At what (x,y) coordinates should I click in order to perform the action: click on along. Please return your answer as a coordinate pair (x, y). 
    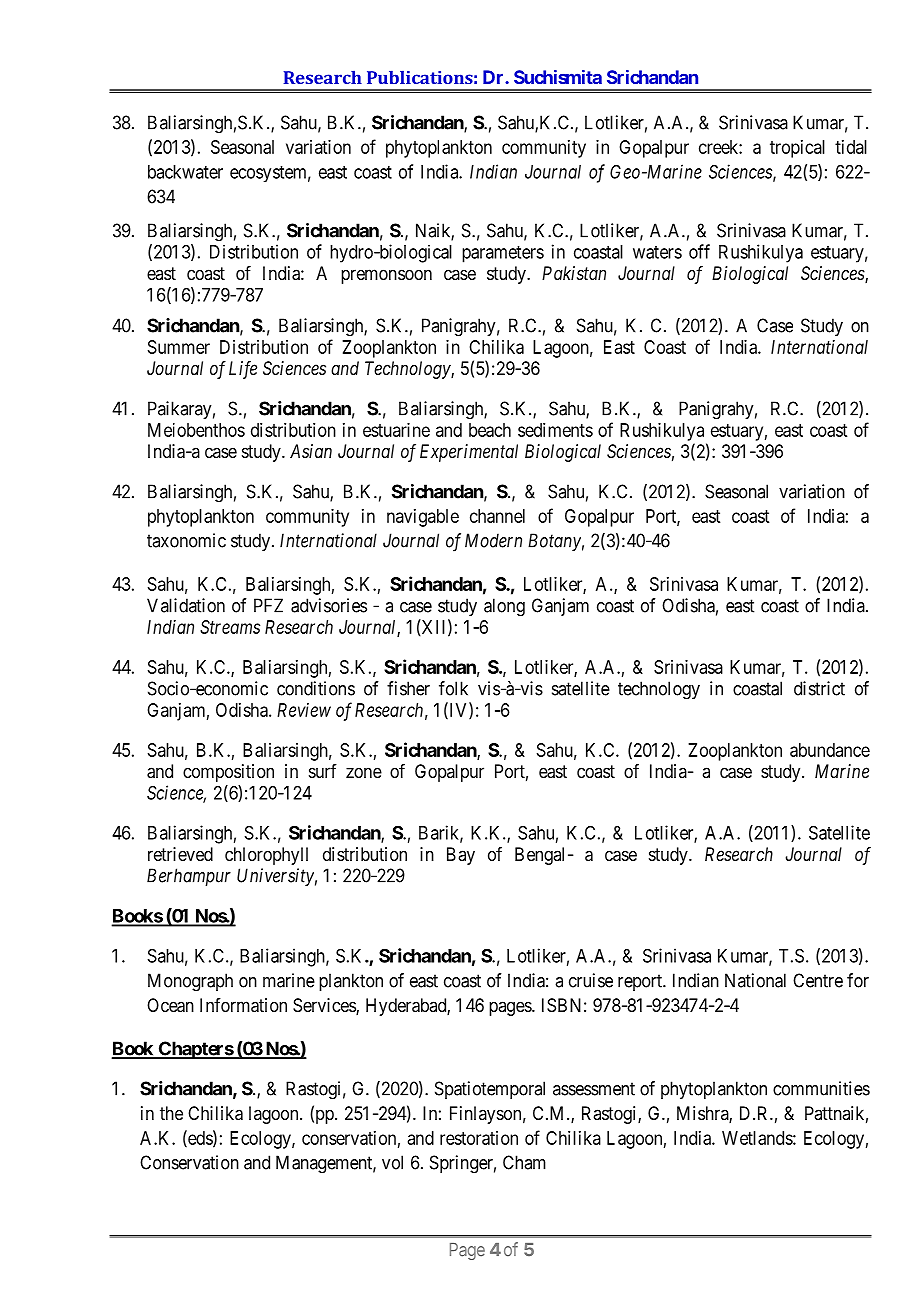
    Looking at the image, I should click on (504, 607).
